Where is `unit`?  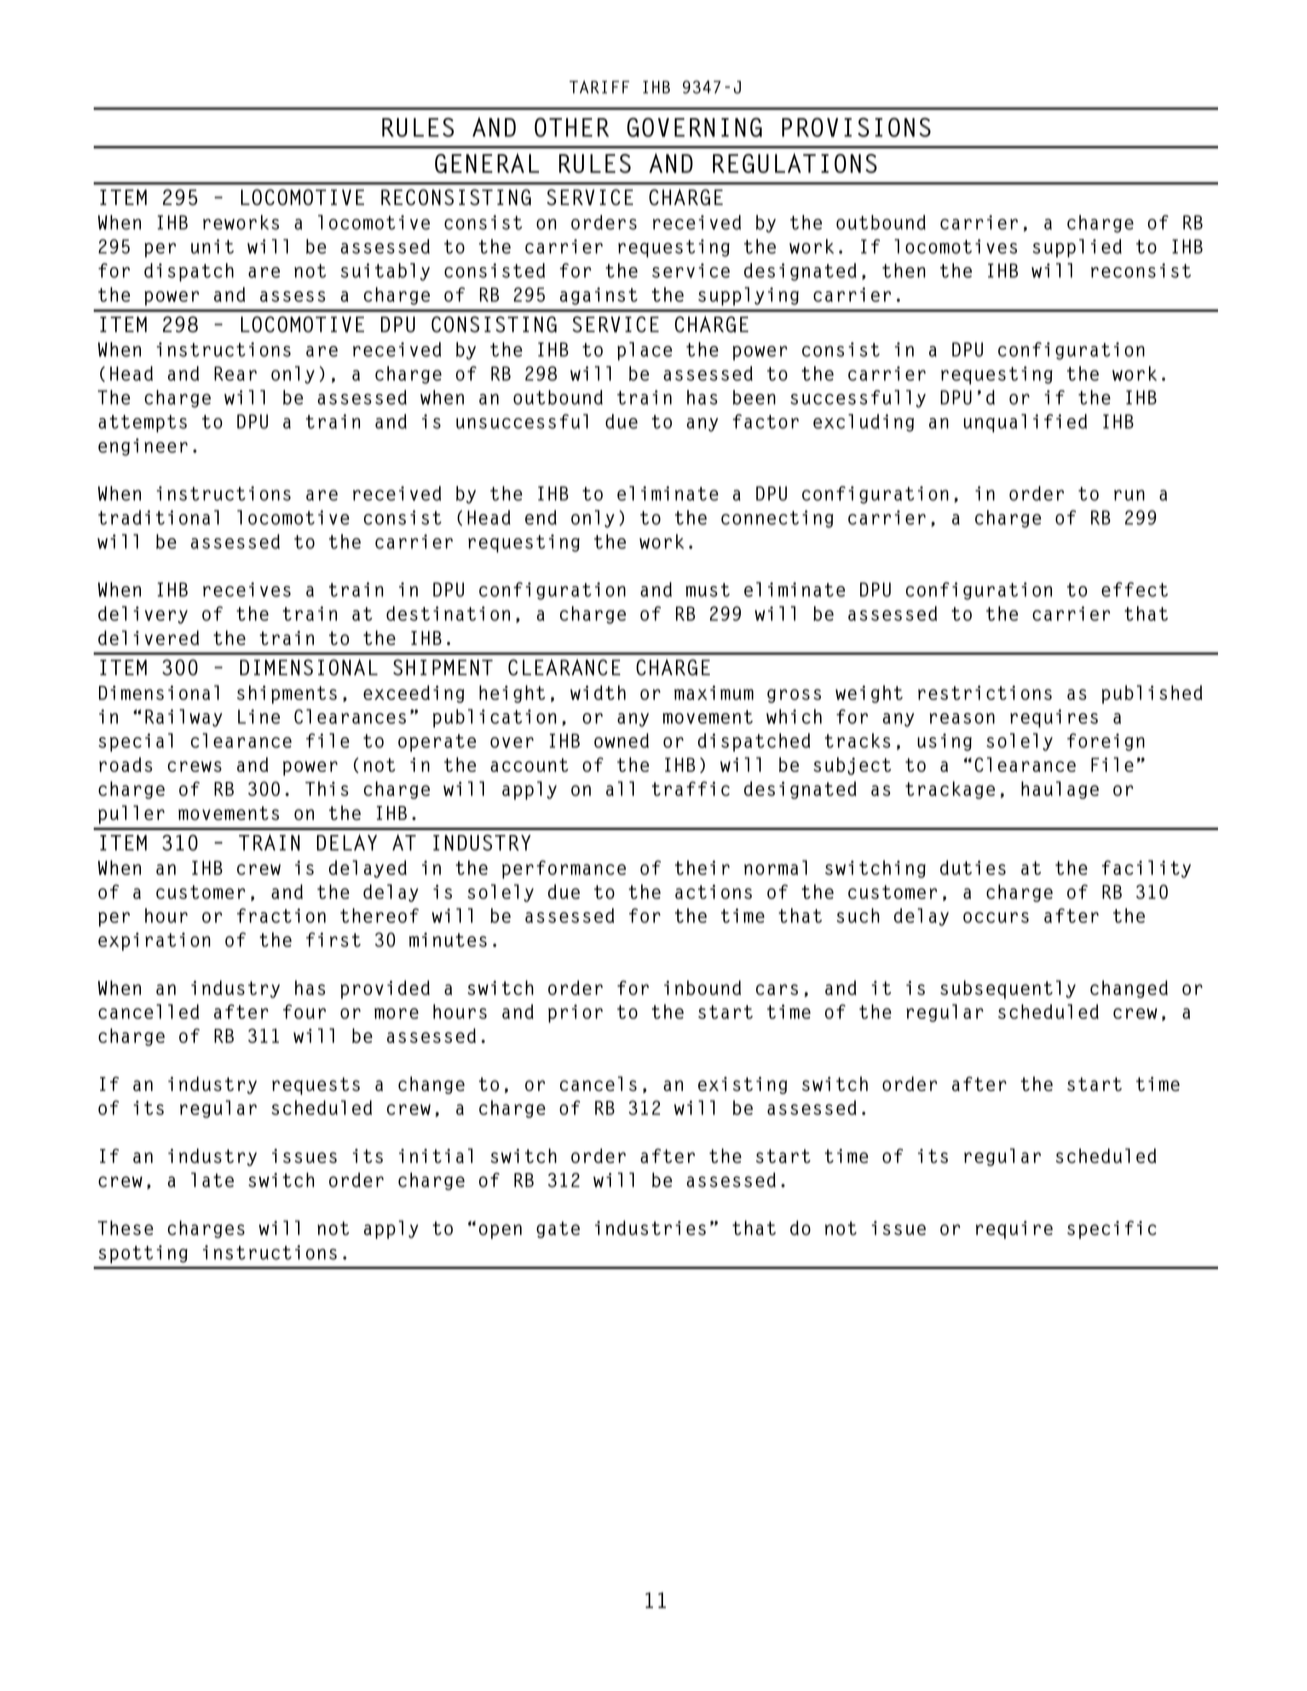
unit is located at coordinates (212, 246).
